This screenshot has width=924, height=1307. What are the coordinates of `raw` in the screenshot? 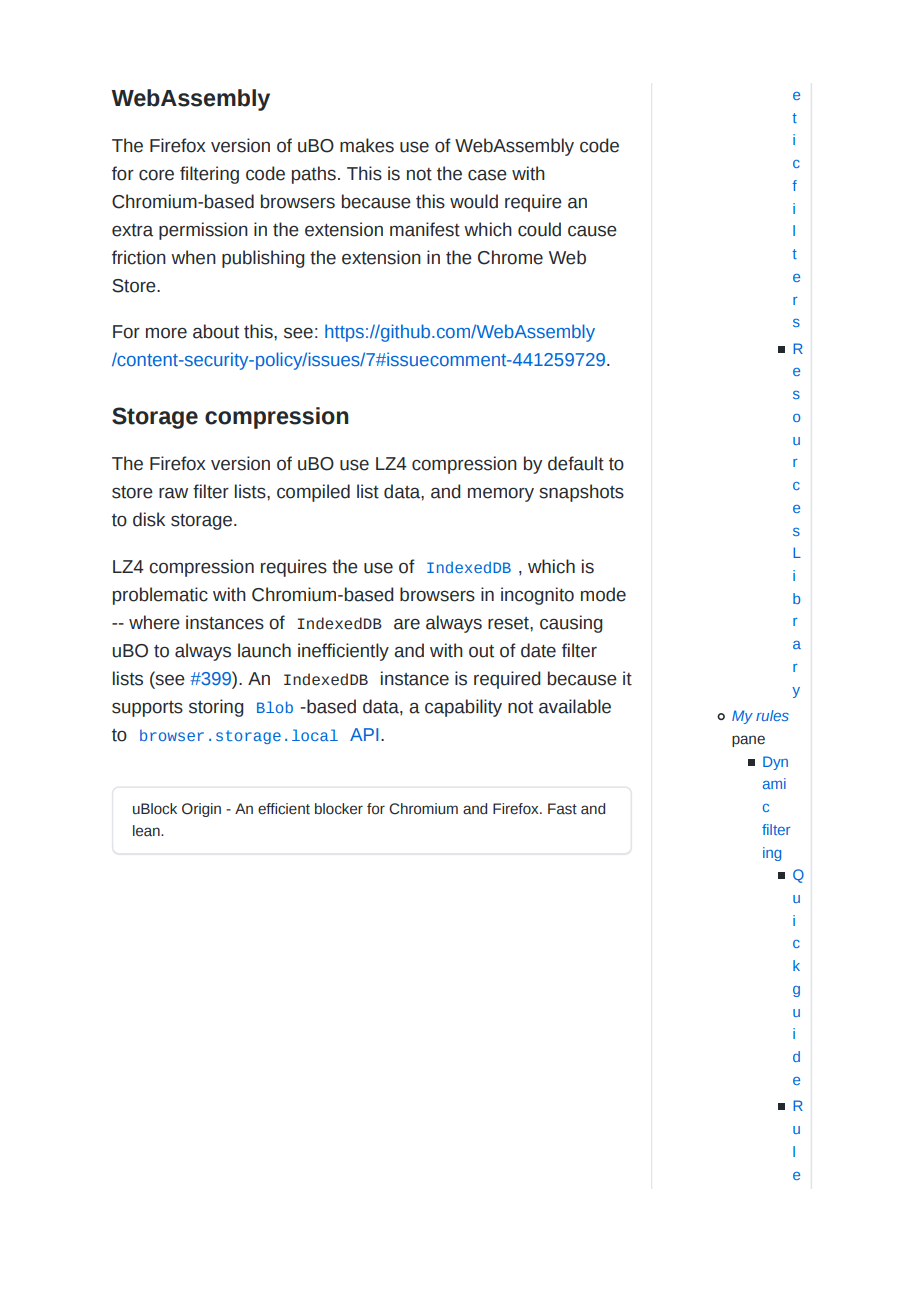 It's located at (173, 493).
